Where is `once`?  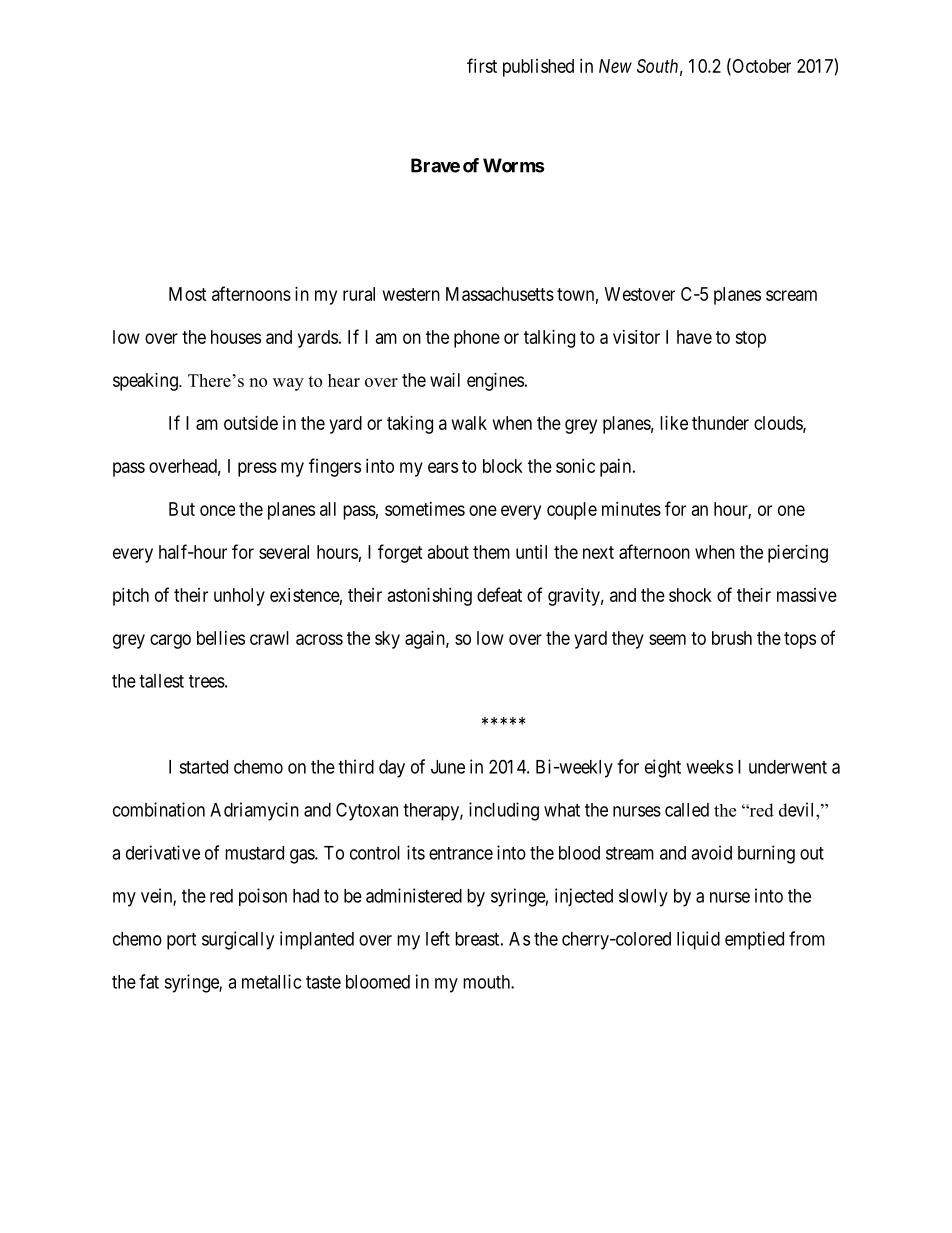
once is located at coordinates (217, 510).
